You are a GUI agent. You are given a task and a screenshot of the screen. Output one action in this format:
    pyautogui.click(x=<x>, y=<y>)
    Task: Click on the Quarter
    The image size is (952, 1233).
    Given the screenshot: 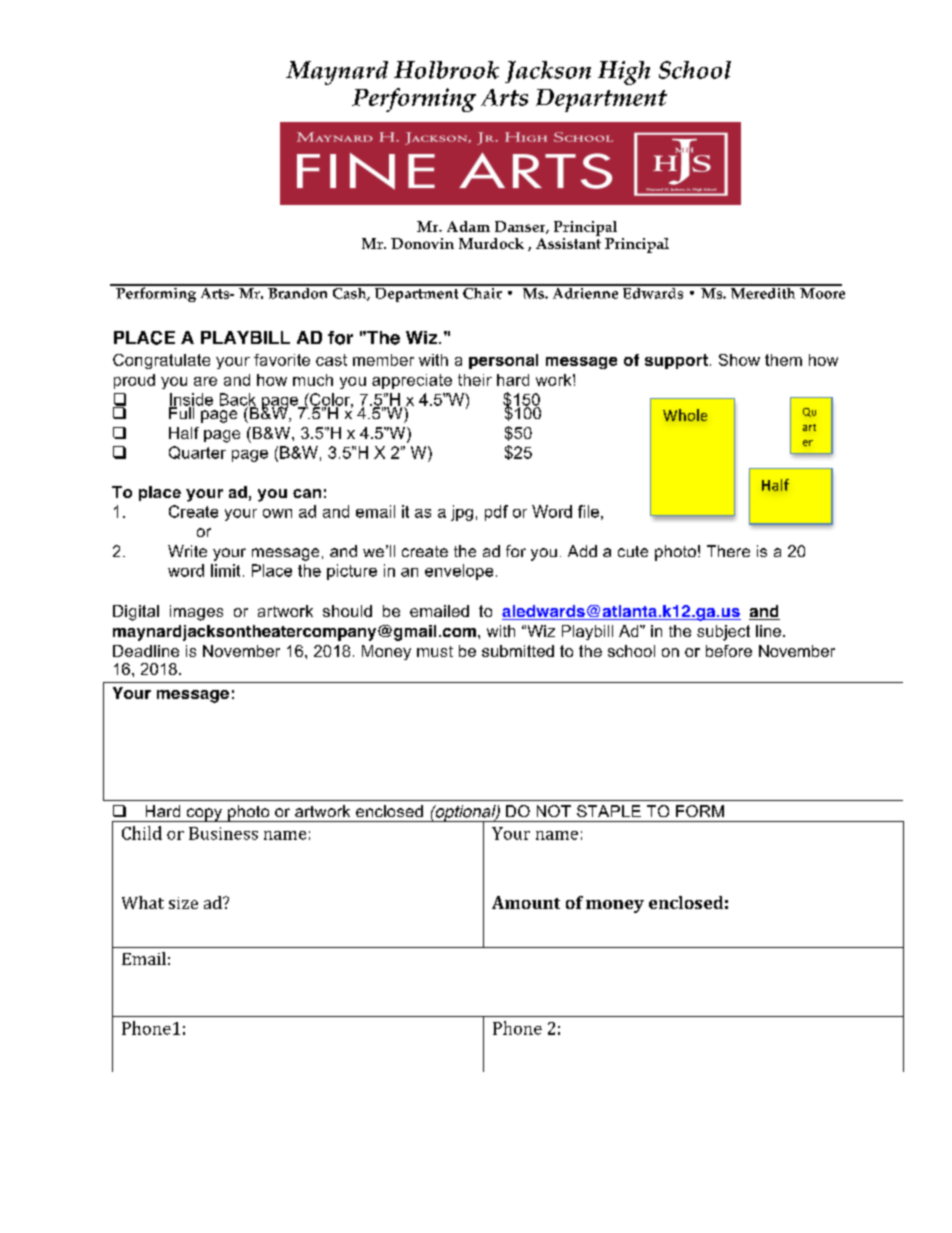 What is the action you would take?
    pyautogui.click(x=197, y=452)
